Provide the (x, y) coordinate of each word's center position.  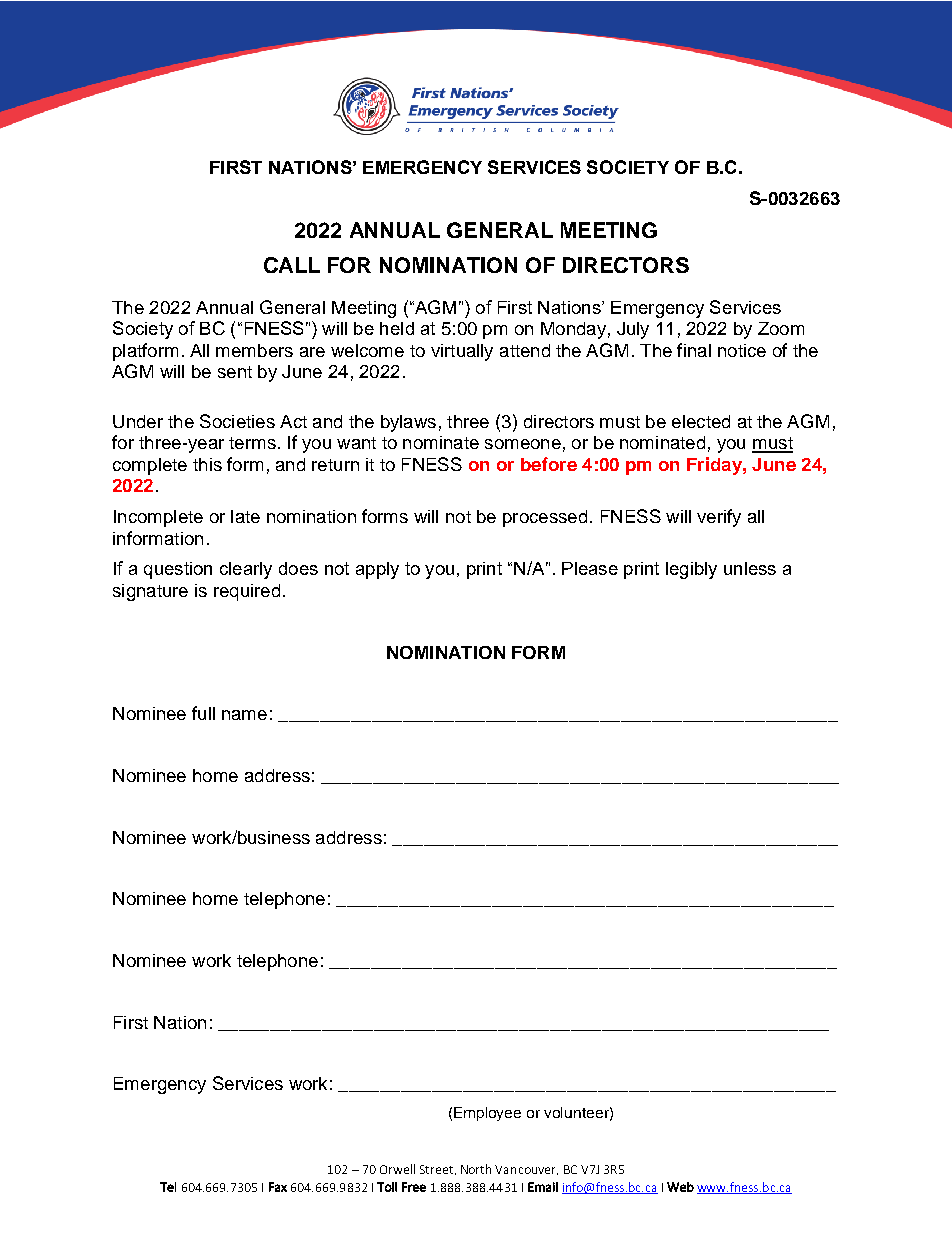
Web (680, 1187)
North (476, 1169)
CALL (292, 265)
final (694, 350)
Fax (278, 1187)
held (397, 328)
